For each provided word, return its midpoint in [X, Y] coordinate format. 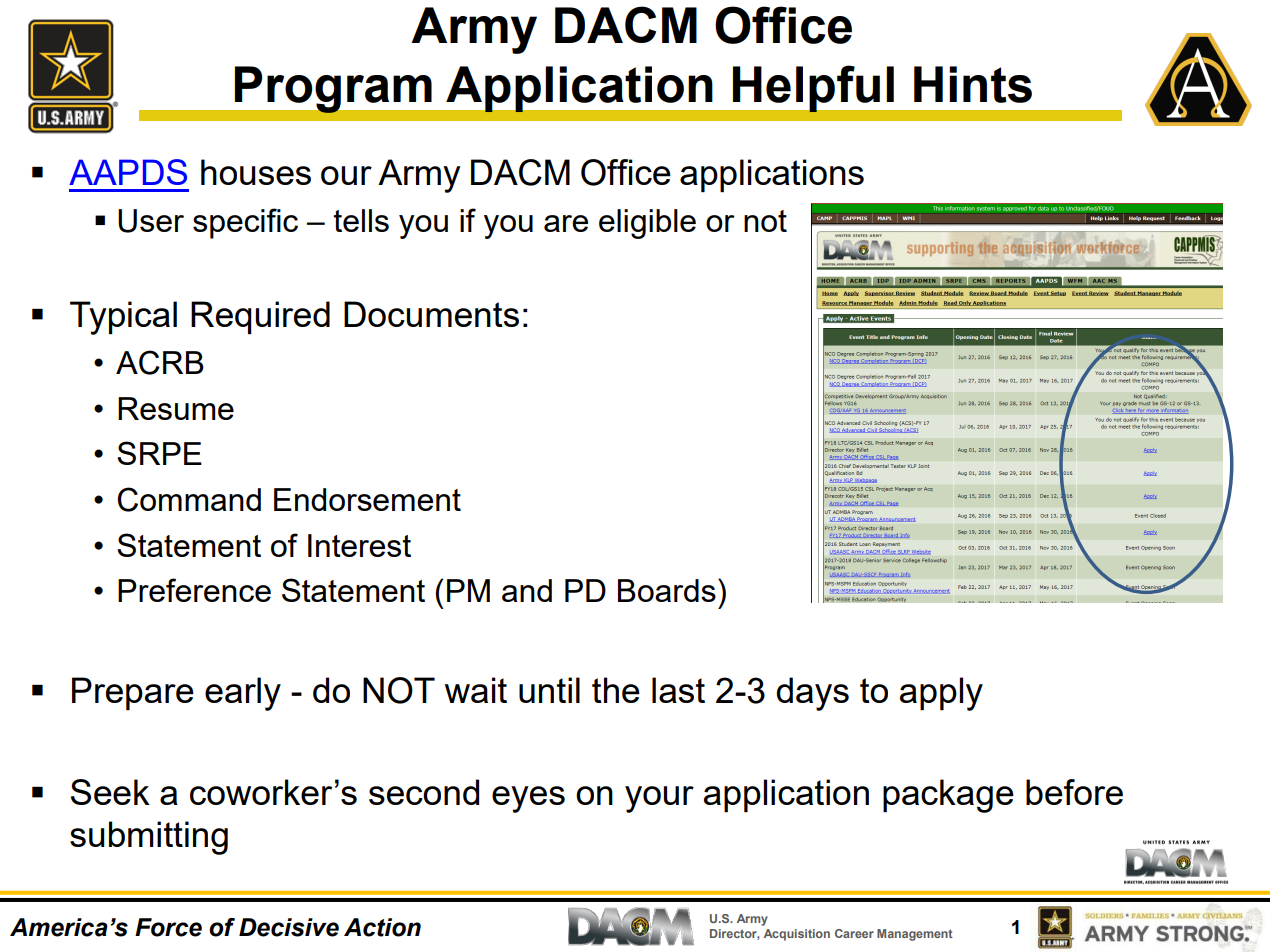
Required [260, 317]
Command [189, 499]
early [243, 694]
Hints [973, 84]
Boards [667, 590]
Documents [431, 314]
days [812, 694]
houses [256, 172]
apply [941, 694]
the [616, 690]
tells [361, 220]
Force [168, 927]
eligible [647, 224]
